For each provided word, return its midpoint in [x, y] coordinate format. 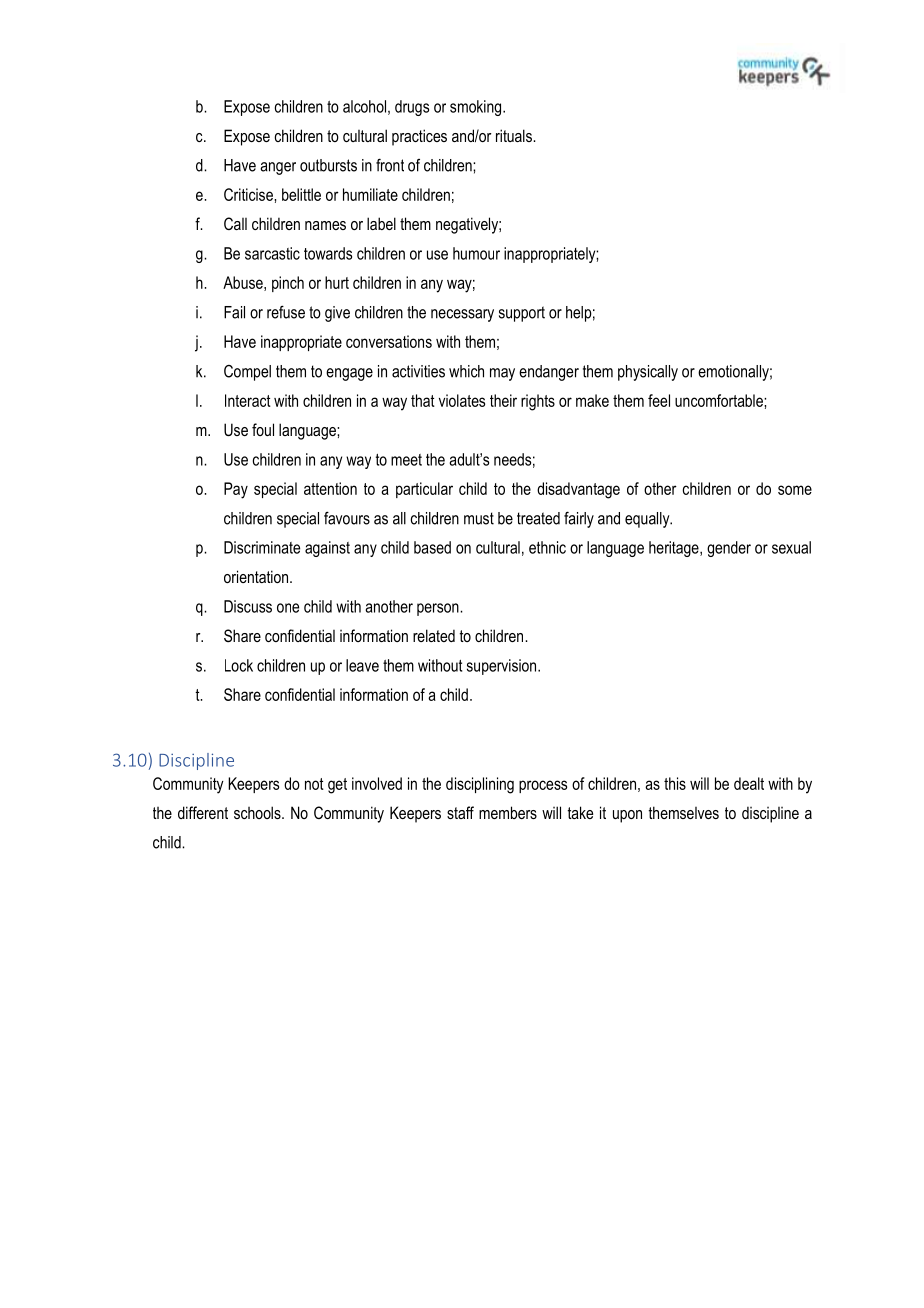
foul [263, 429]
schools [258, 812]
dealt [749, 783]
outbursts [328, 165]
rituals [515, 135]
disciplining [480, 785]
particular [424, 490]
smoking [477, 108]
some [795, 490]
